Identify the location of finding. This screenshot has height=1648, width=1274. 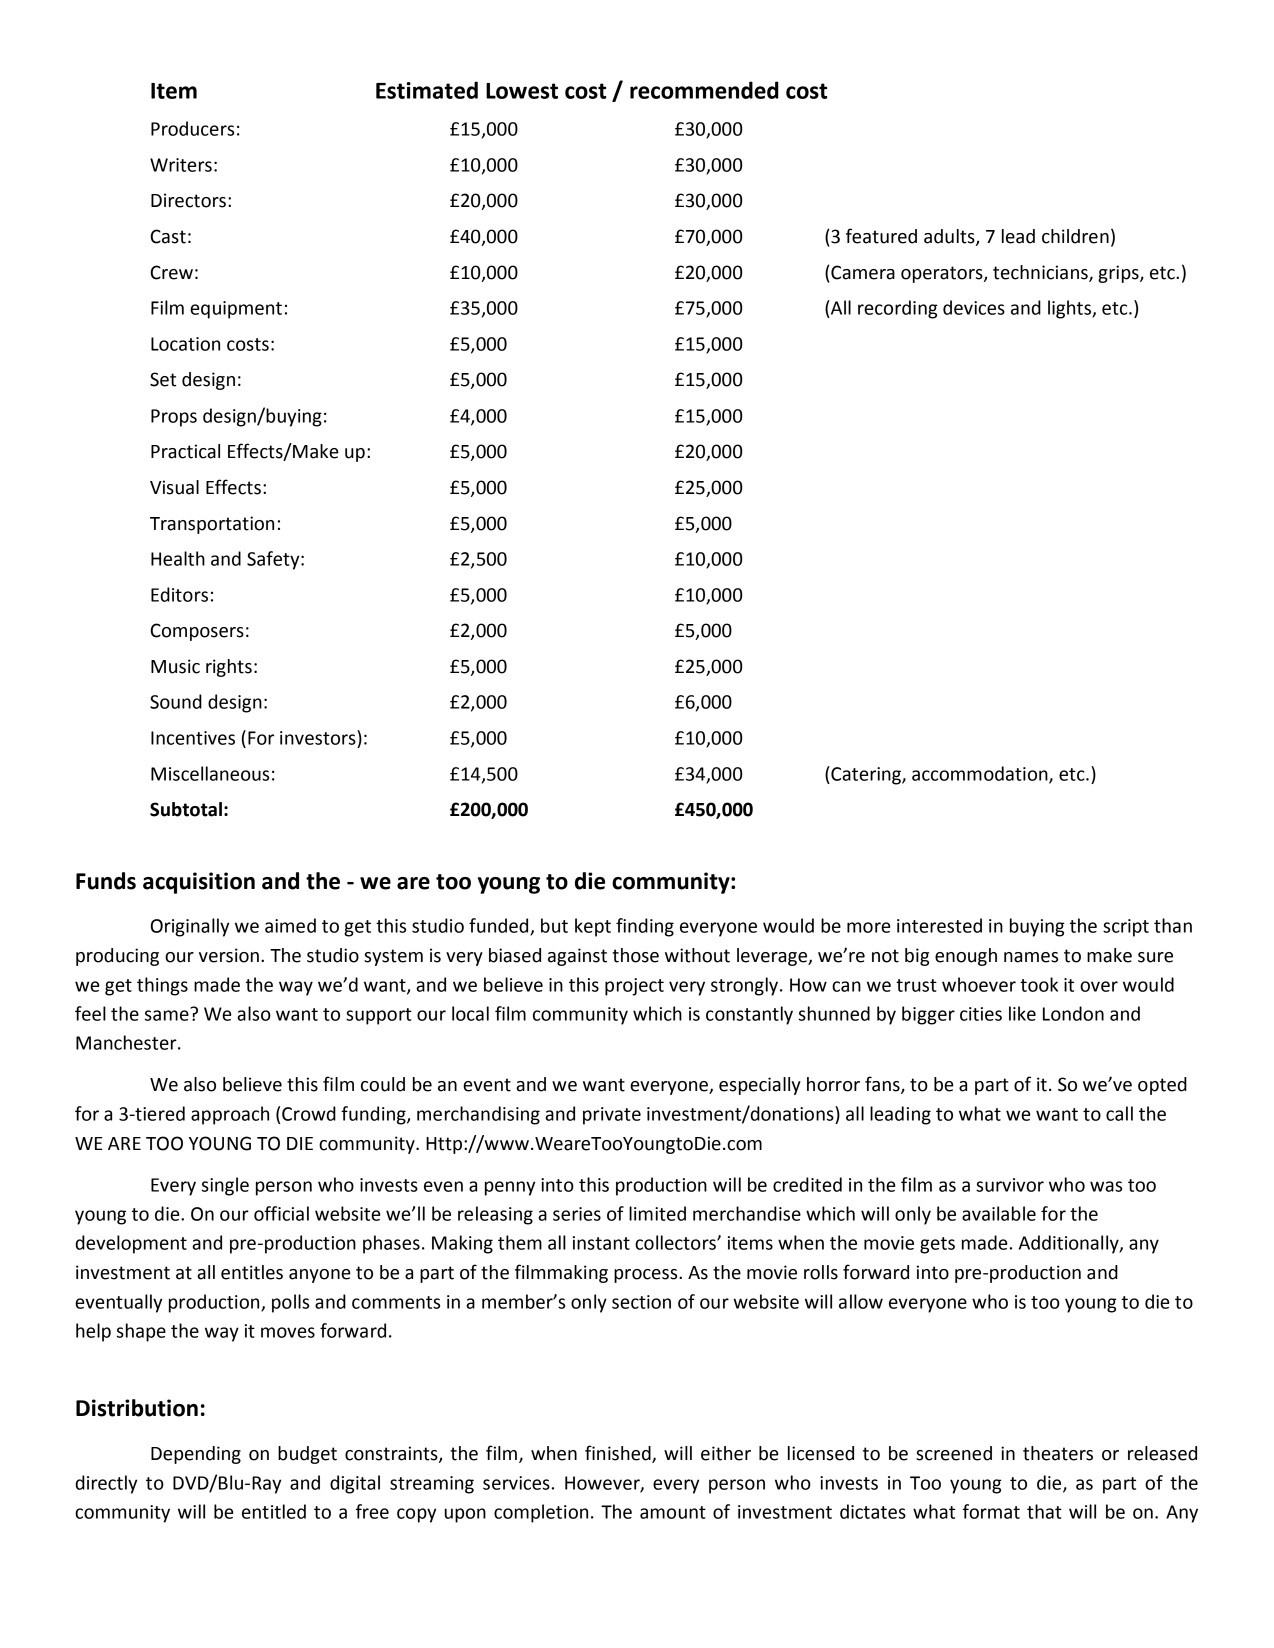
(645, 927).
